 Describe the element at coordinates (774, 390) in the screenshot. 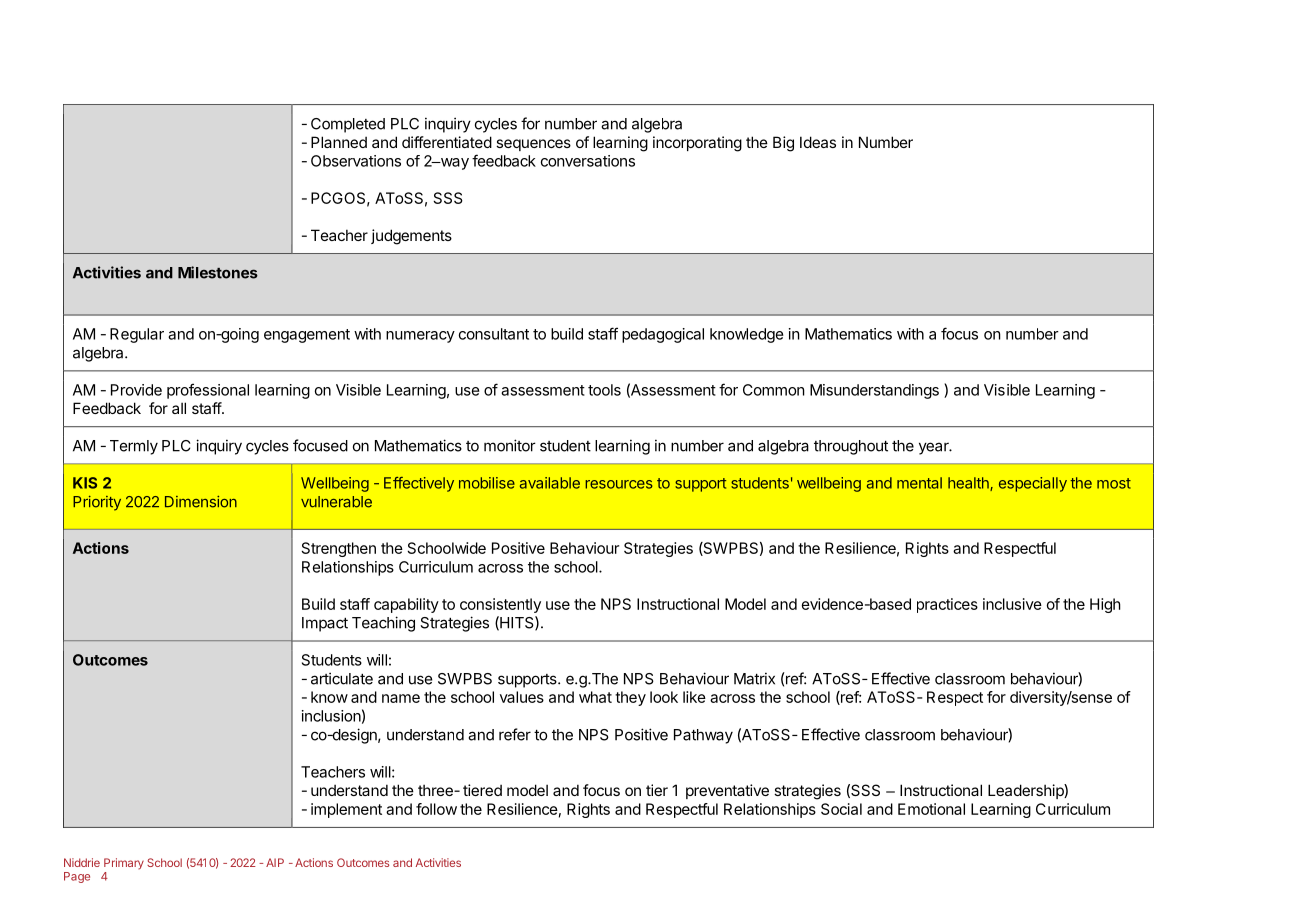

I see `Common` at that location.
